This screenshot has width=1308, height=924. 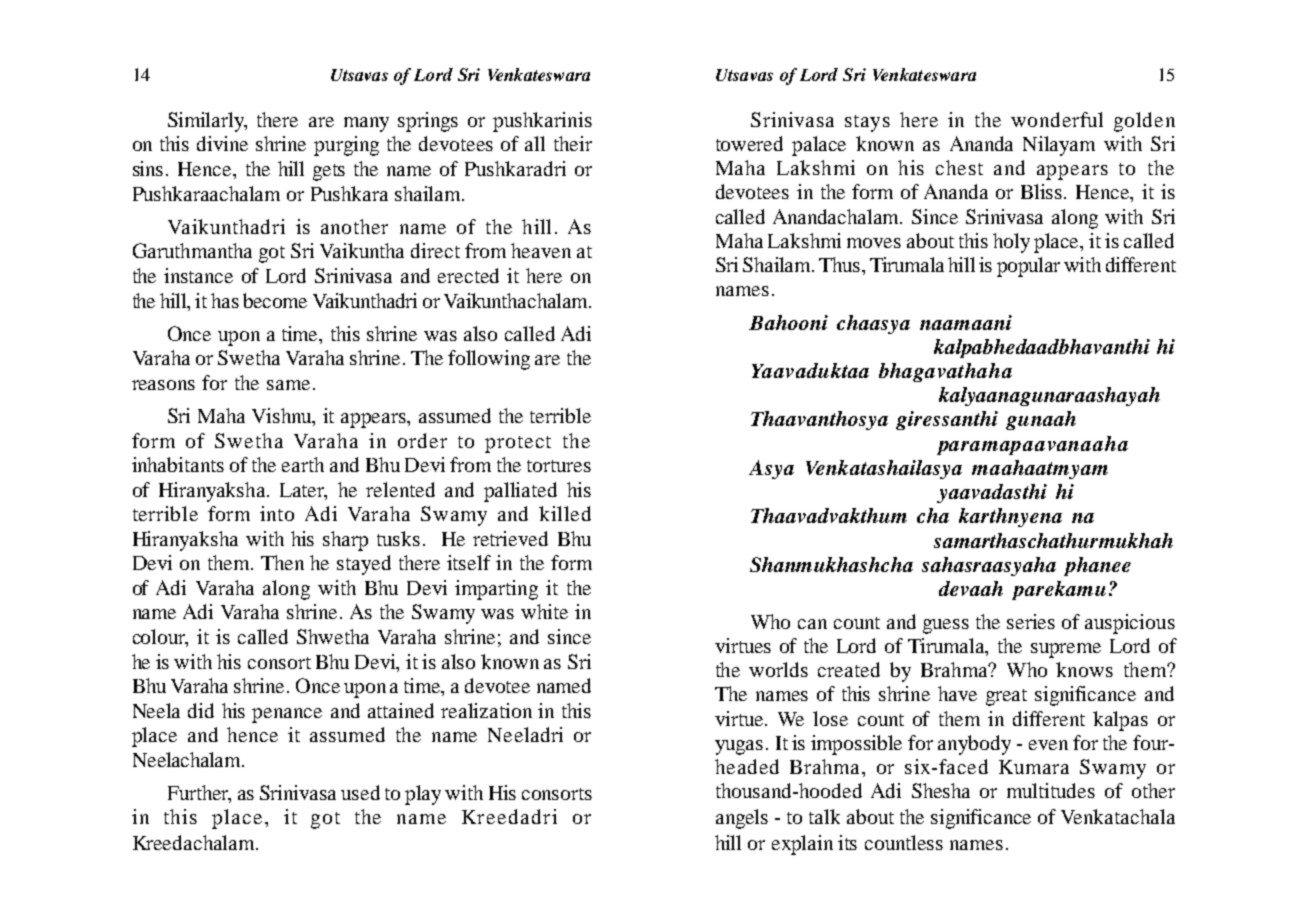 What do you see at coordinates (573, 143) in the screenshot?
I see `their` at bounding box center [573, 143].
